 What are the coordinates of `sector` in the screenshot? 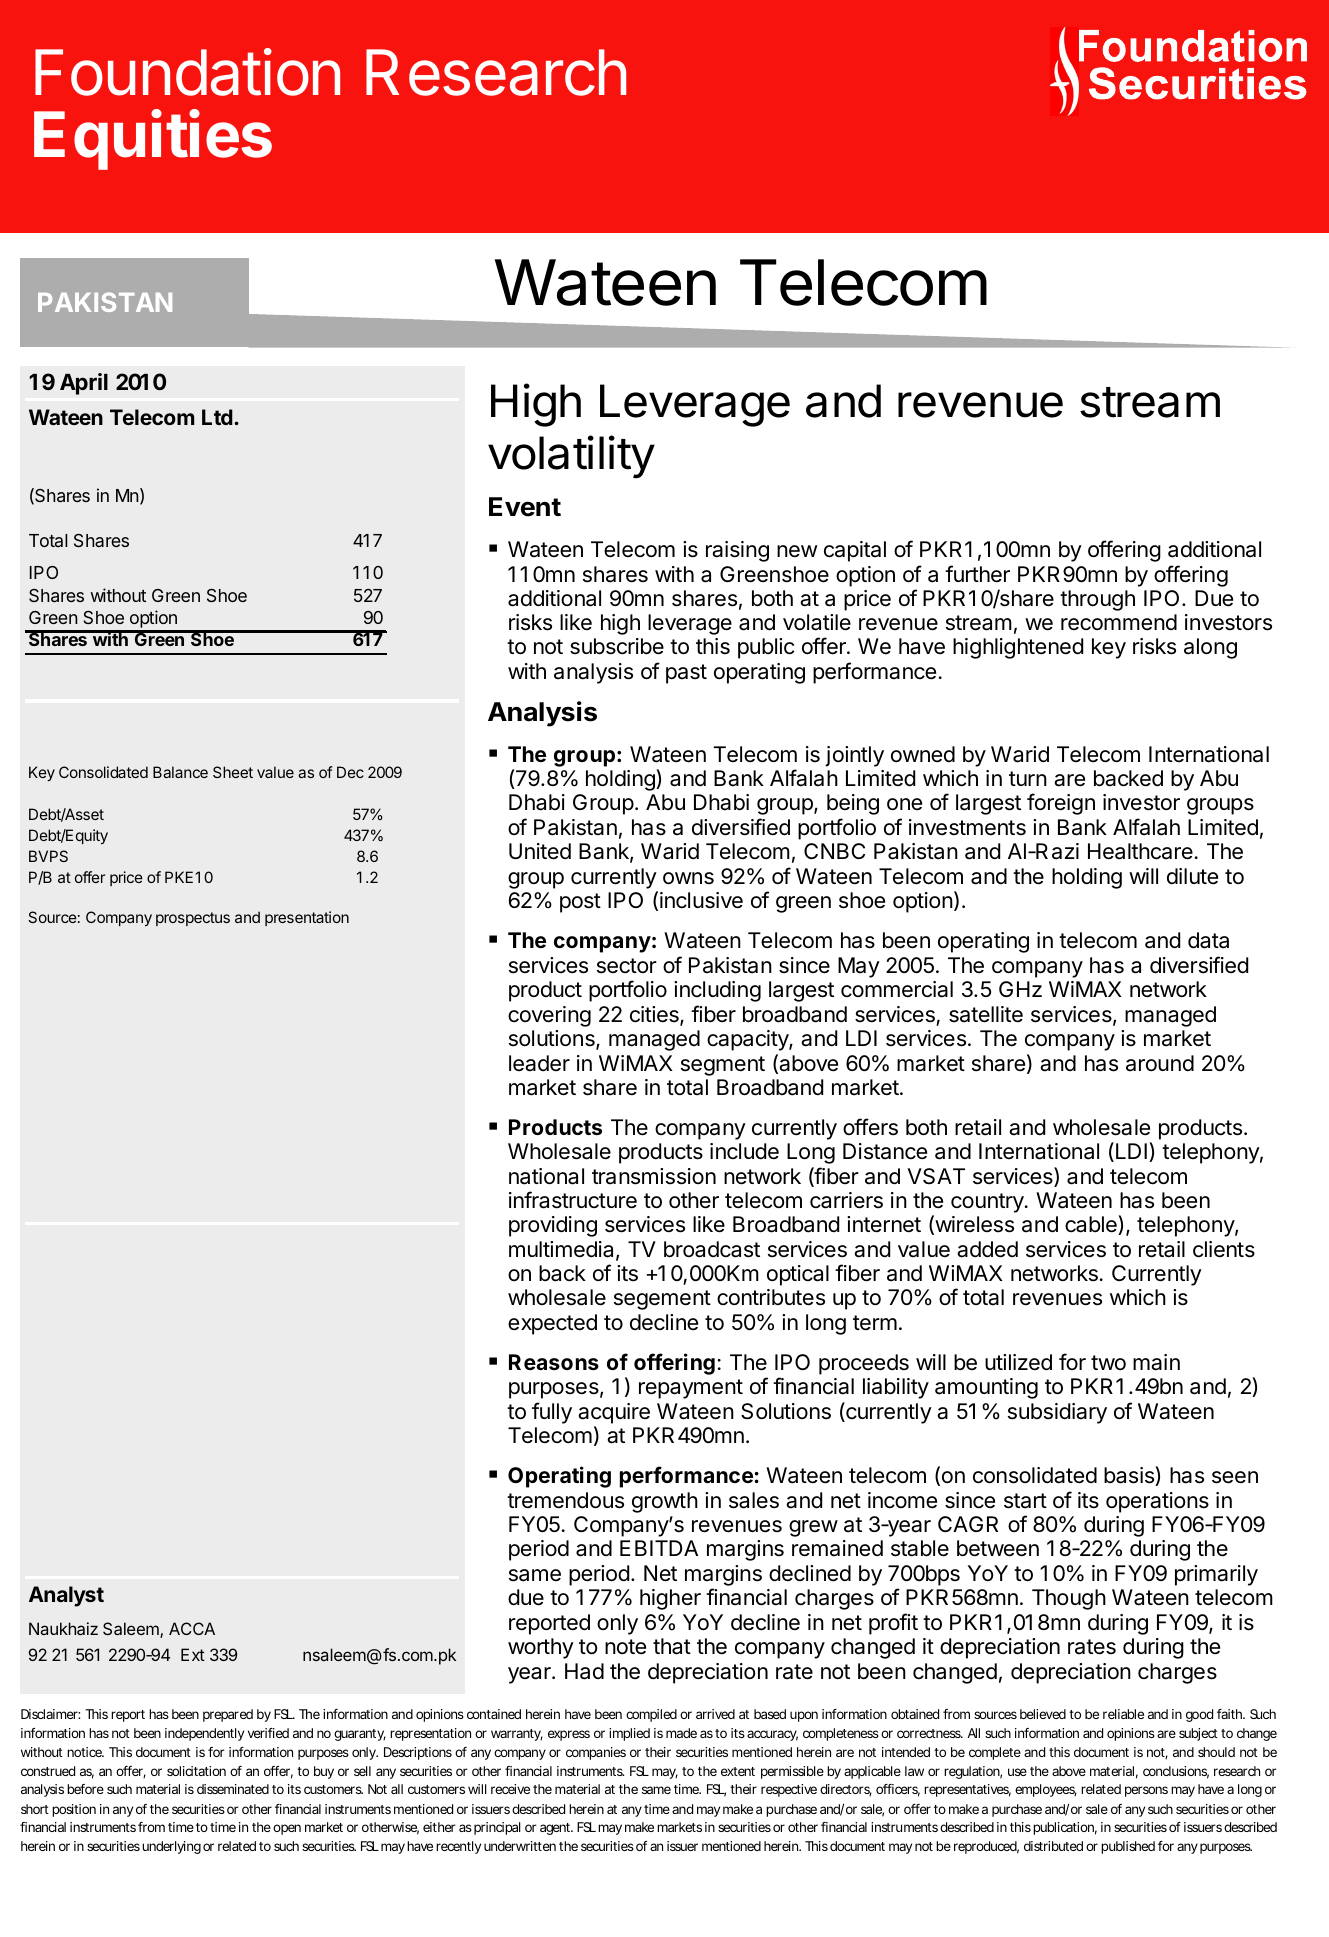 It's located at (627, 966).
